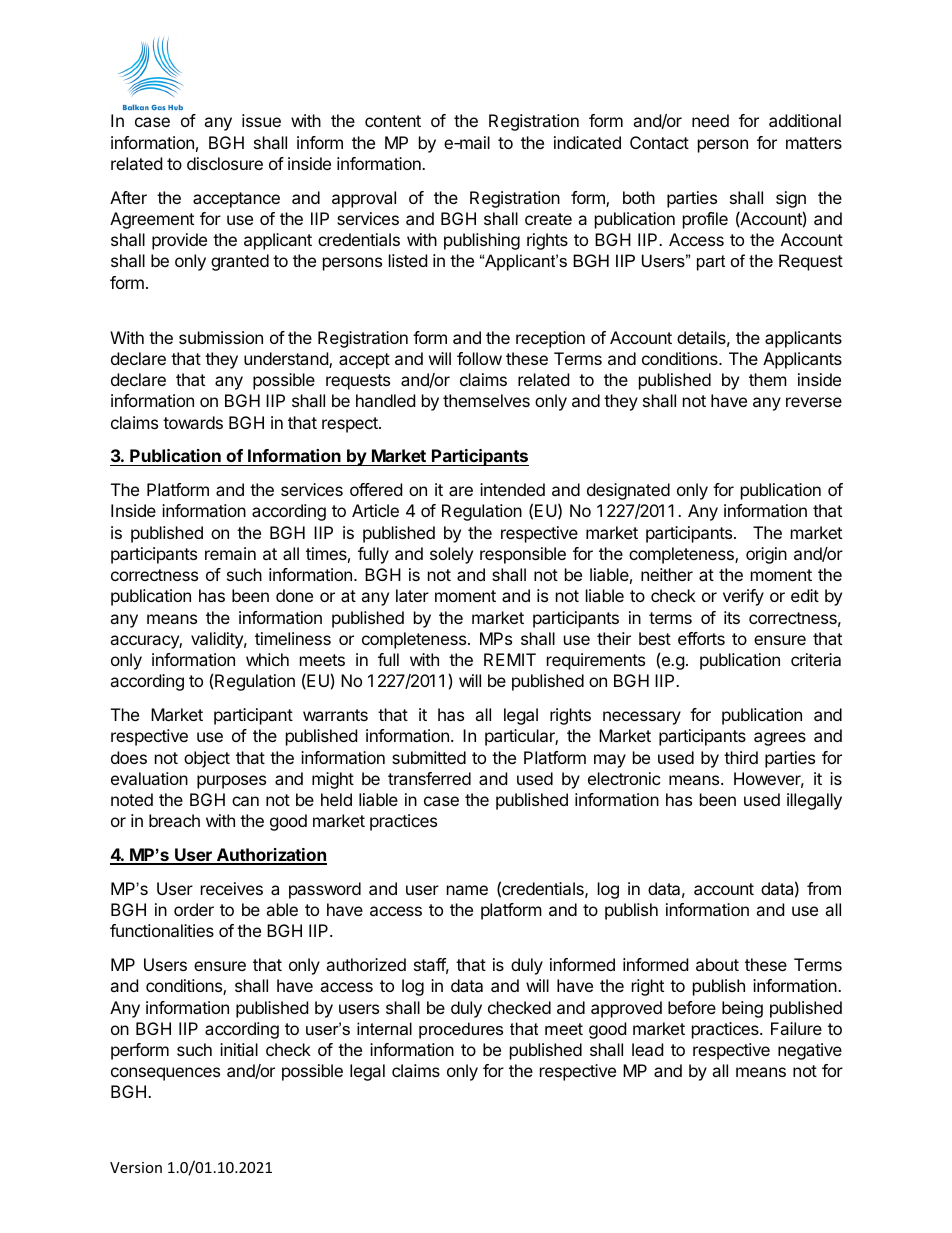 This screenshot has width=952, height=1233. I want to click on its, so click(732, 617).
